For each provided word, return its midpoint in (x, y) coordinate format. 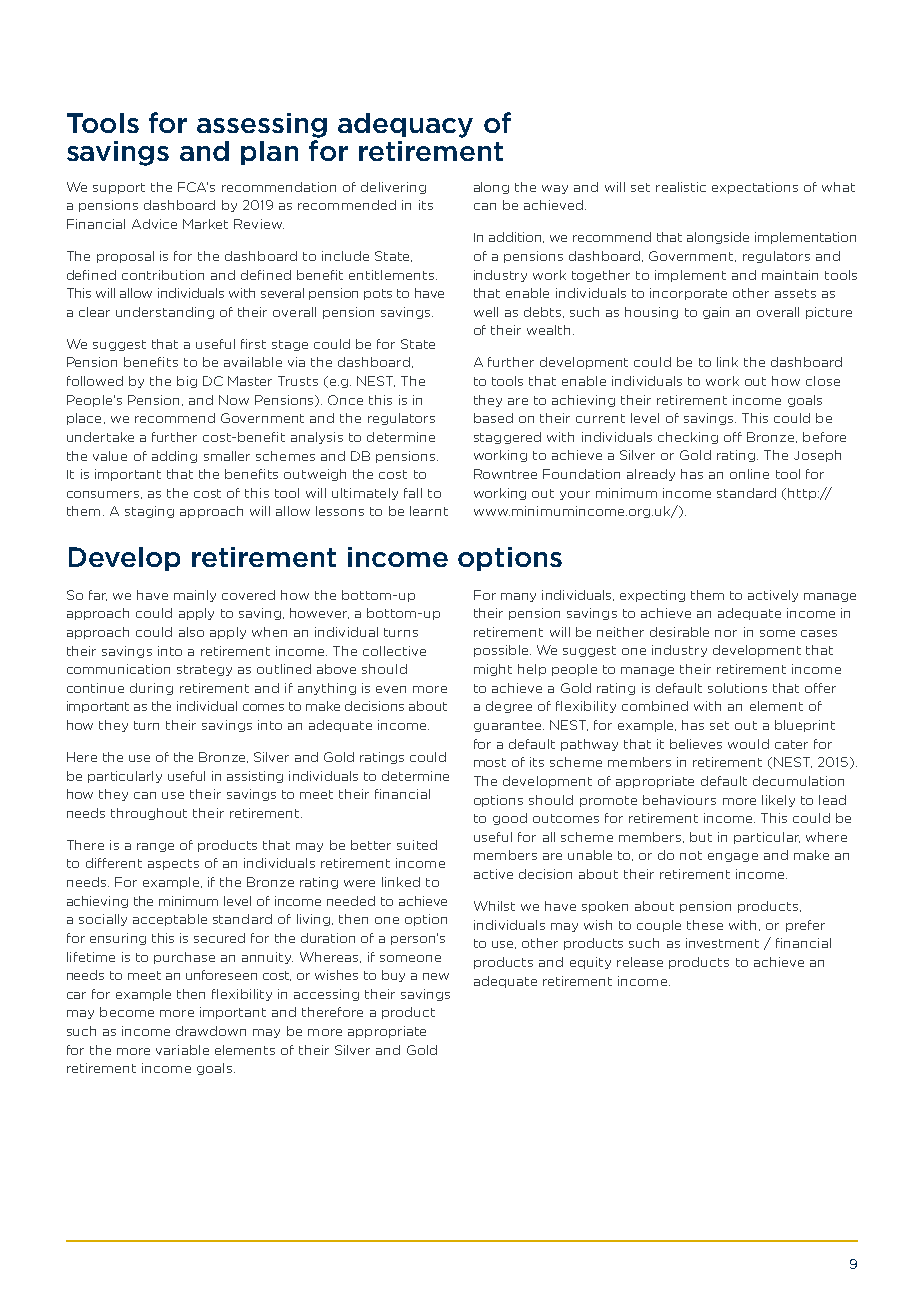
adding (174, 457)
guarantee (509, 726)
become (127, 1012)
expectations (755, 188)
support (119, 188)
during (151, 689)
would (748, 744)
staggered (507, 438)
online (749, 474)
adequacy (405, 125)
